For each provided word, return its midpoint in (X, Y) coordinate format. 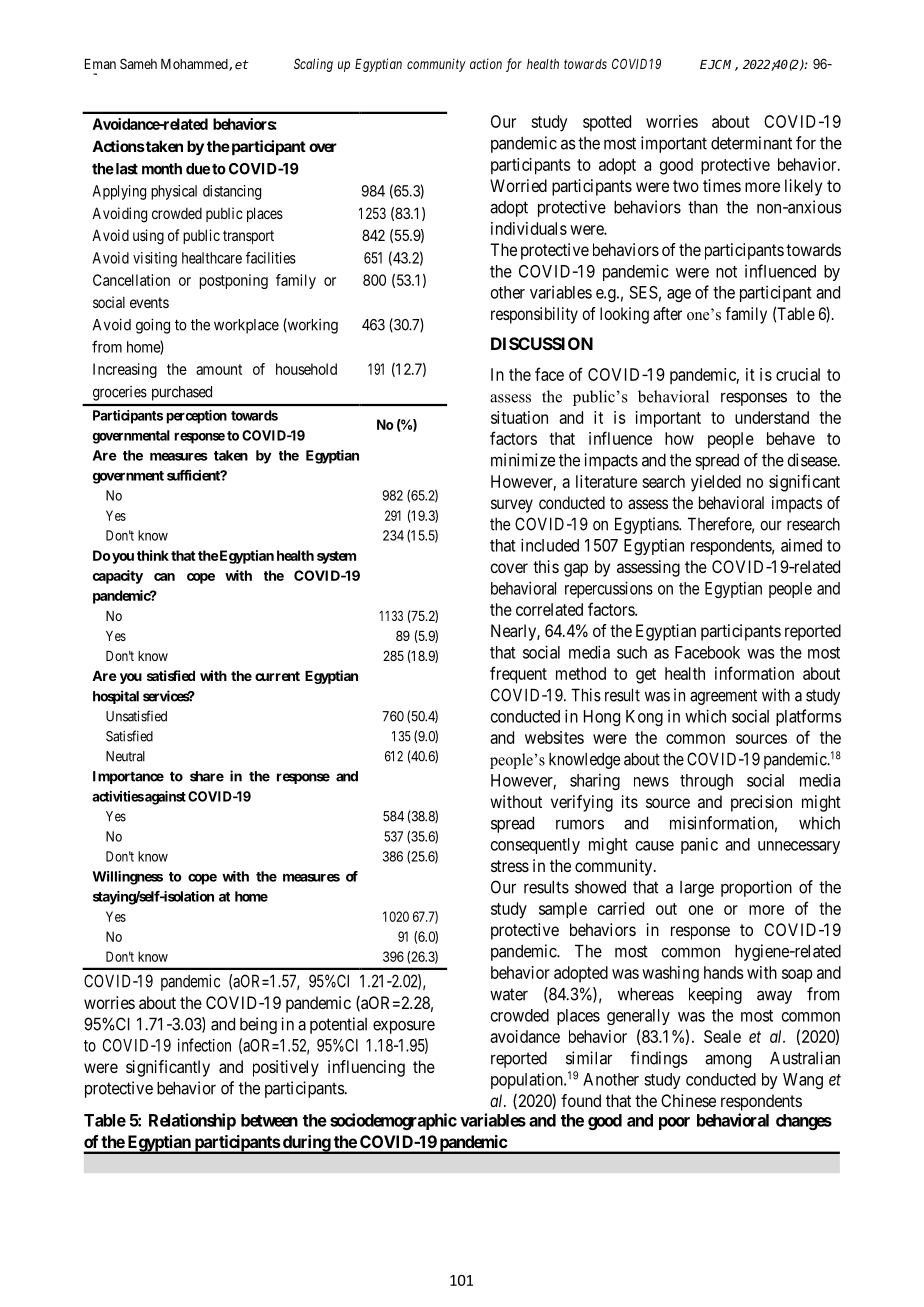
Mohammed (195, 65)
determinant (751, 143)
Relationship (192, 1121)
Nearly (514, 632)
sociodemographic (393, 1121)
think (153, 555)
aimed (801, 545)
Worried (518, 185)
